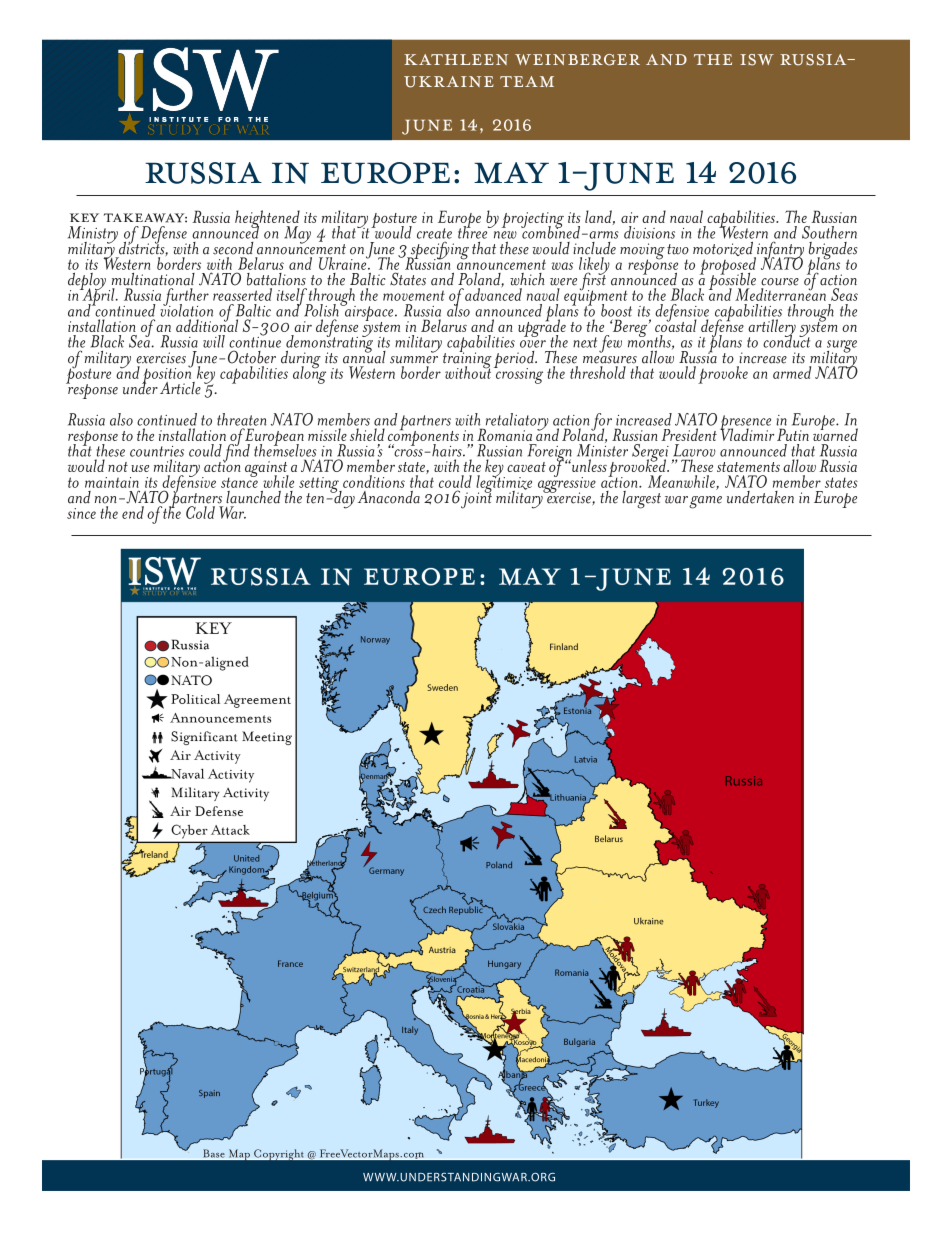  What do you see at coordinates (577, 60) in the screenshot?
I see `Weinberger` at bounding box center [577, 60].
